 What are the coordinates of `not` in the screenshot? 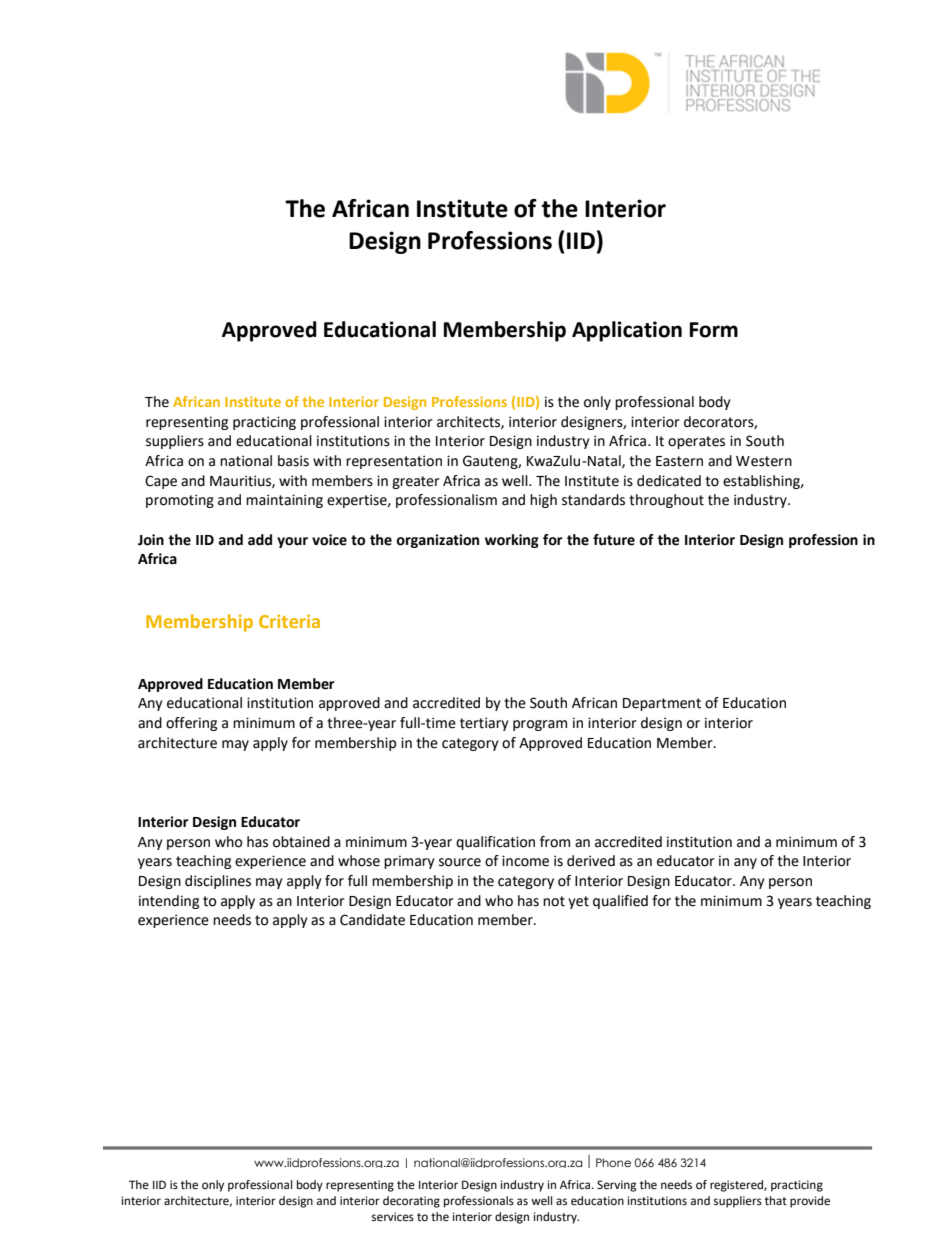 It's located at (554, 901).
